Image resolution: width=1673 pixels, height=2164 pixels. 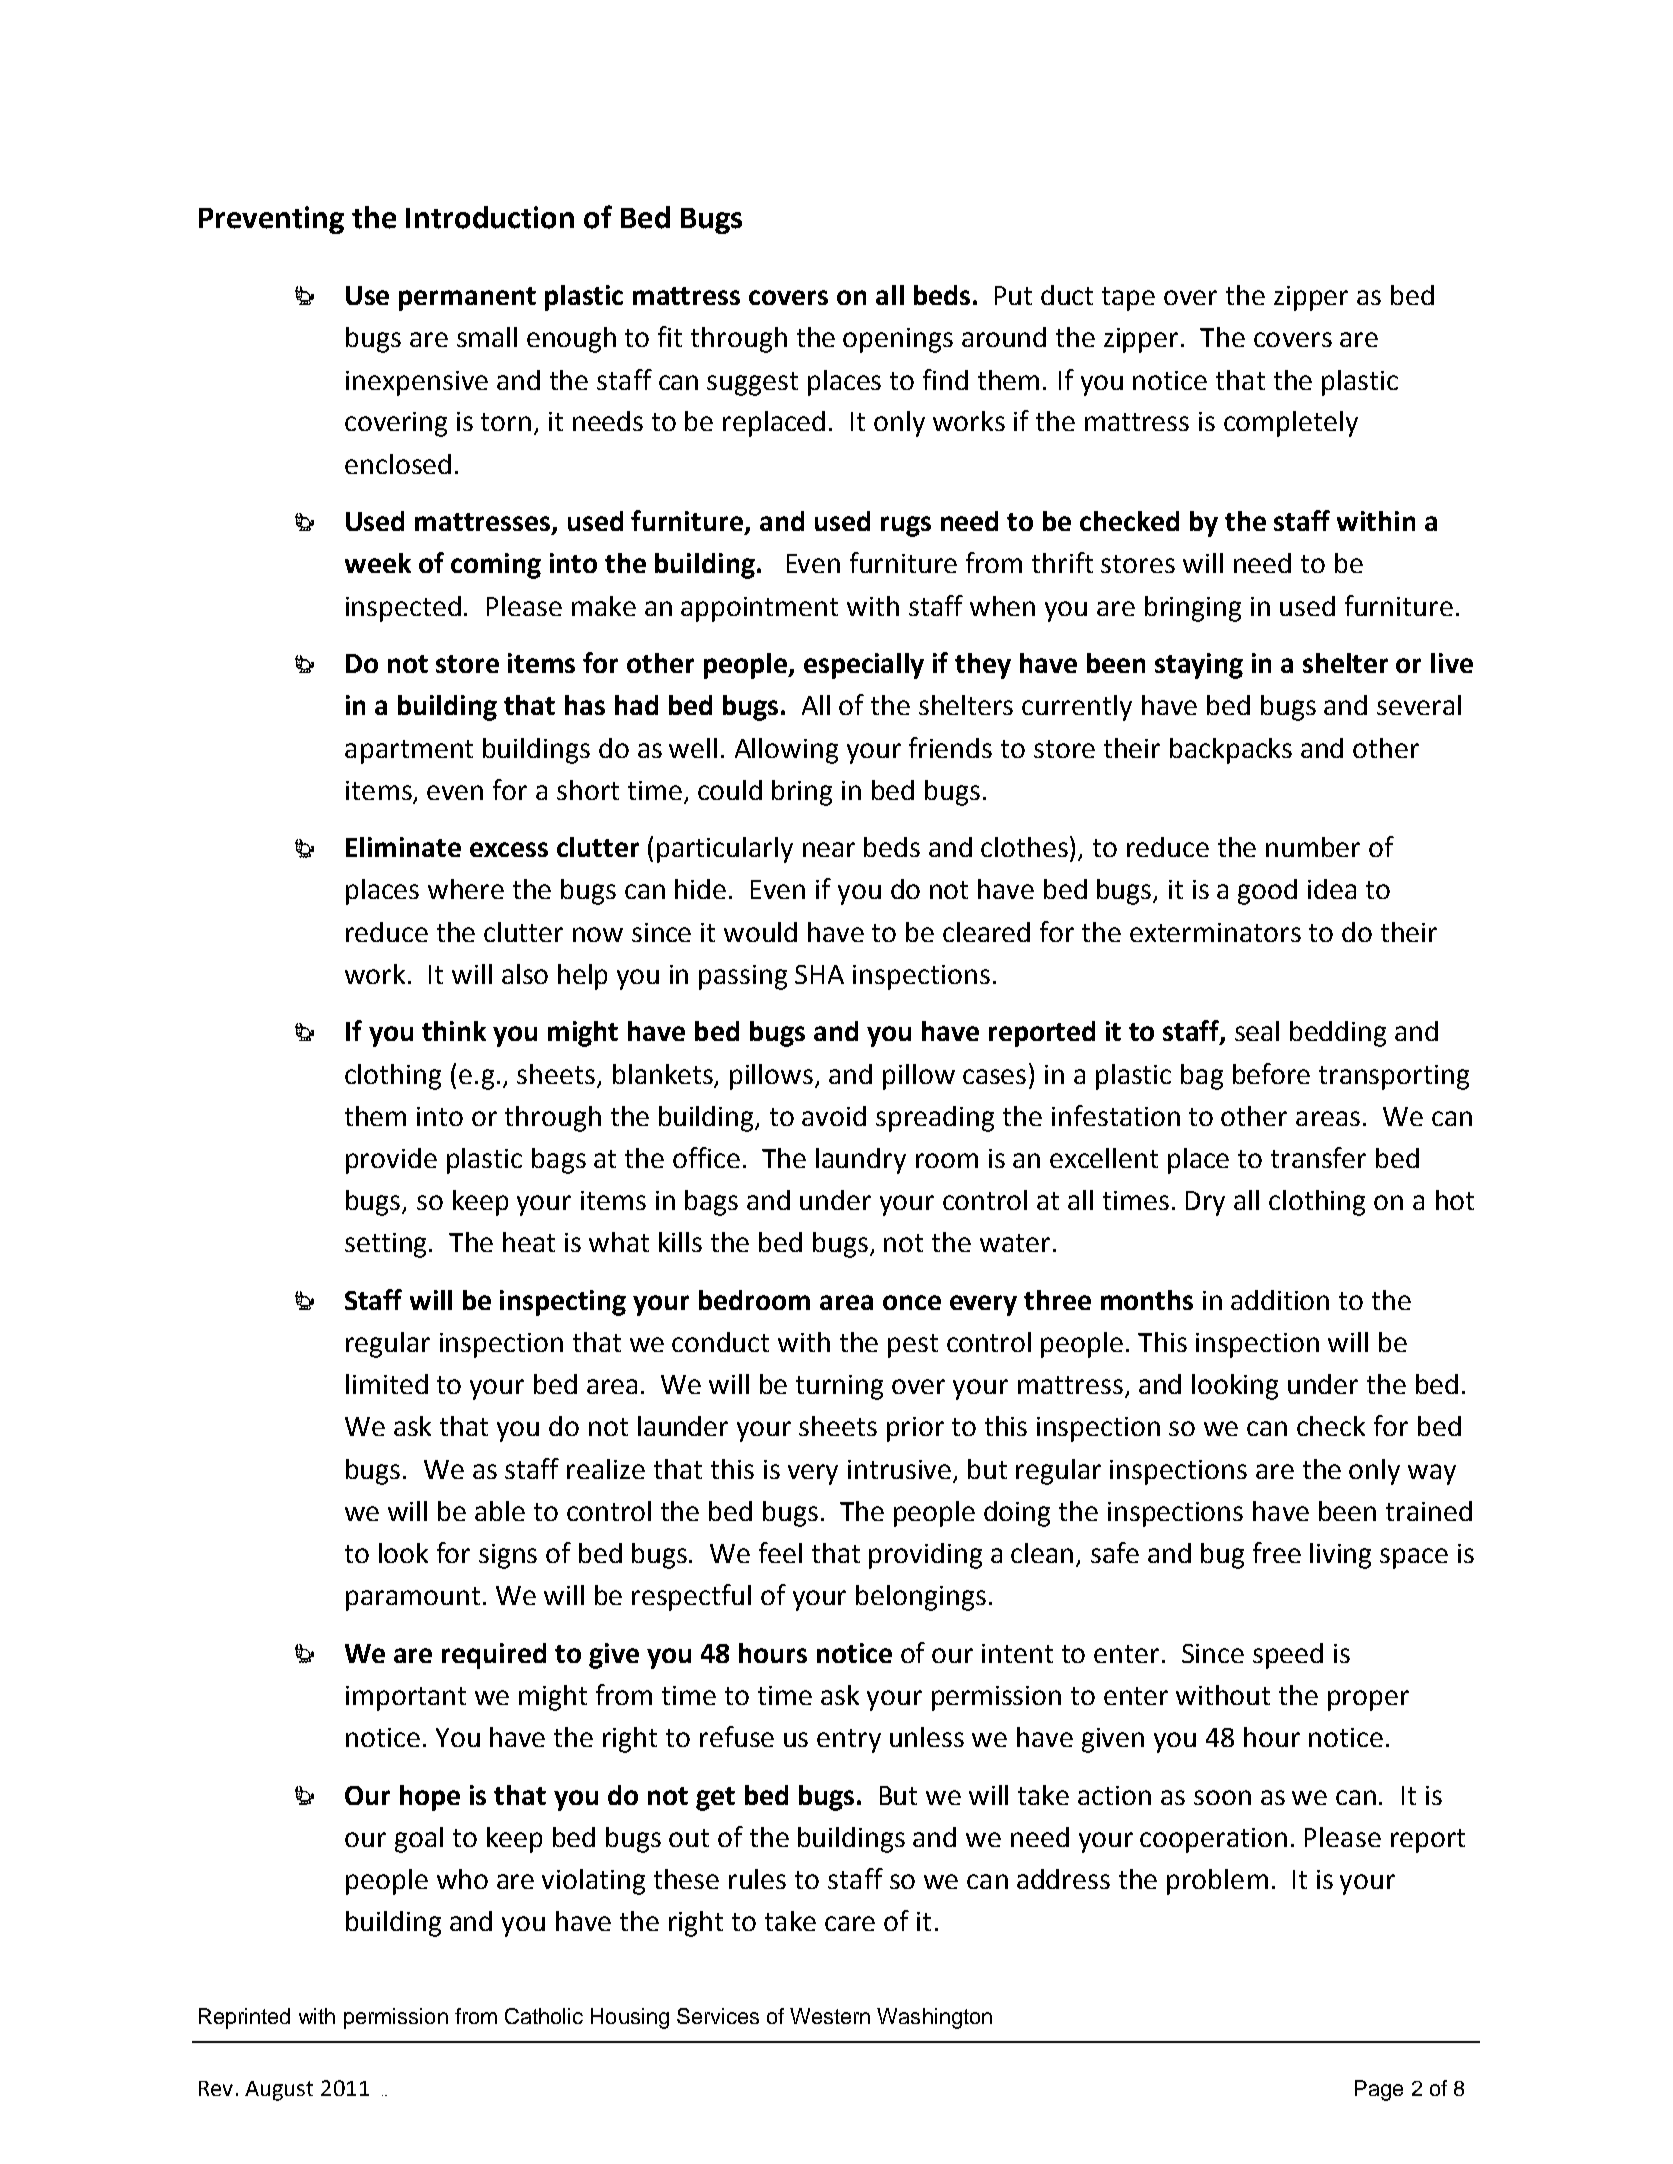 I want to click on near, so click(x=829, y=849).
